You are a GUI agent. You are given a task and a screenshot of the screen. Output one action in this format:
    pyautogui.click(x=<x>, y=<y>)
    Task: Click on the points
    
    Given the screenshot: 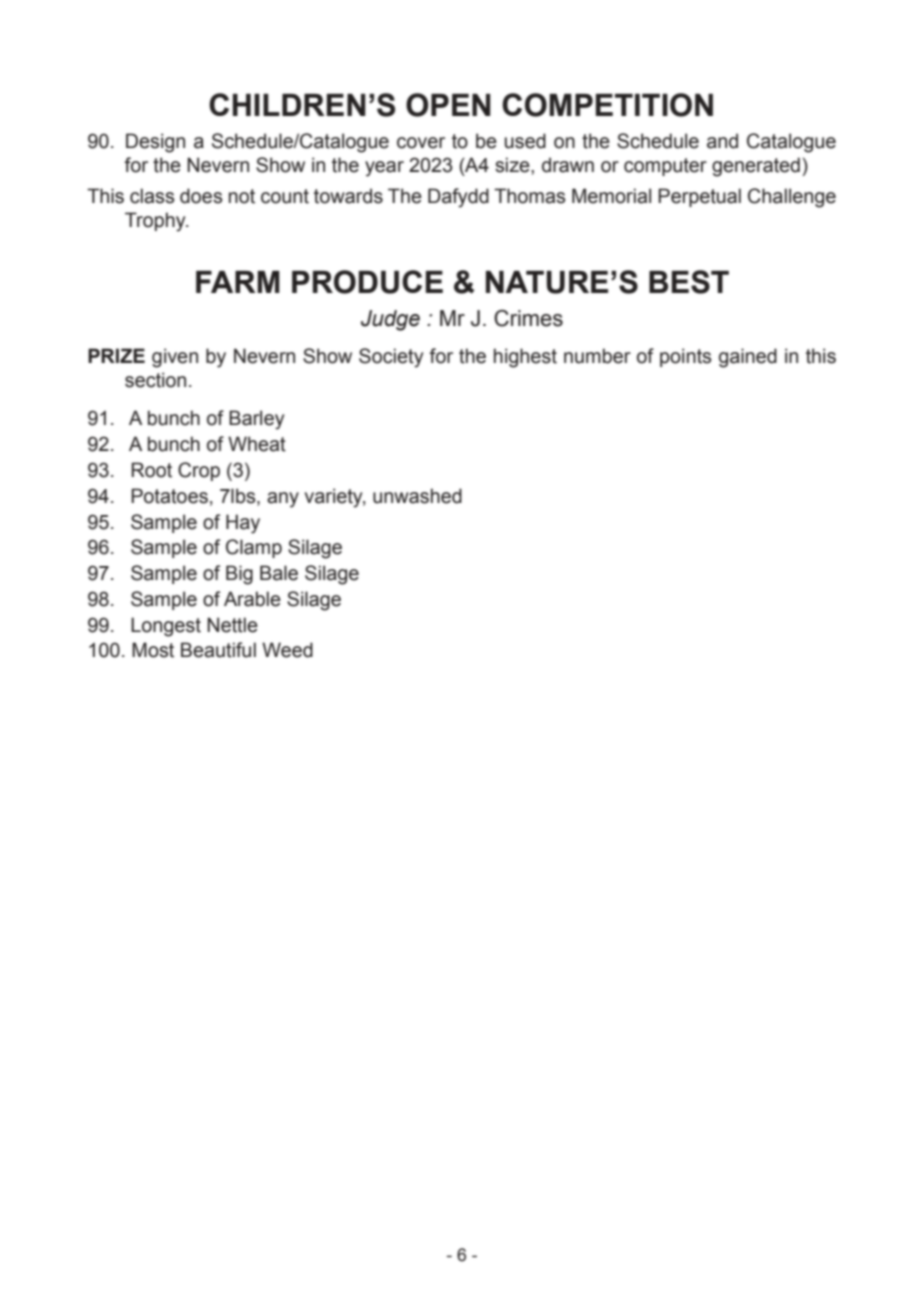 What is the action you would take?
    pyautogui.click(x=686, y=357)
